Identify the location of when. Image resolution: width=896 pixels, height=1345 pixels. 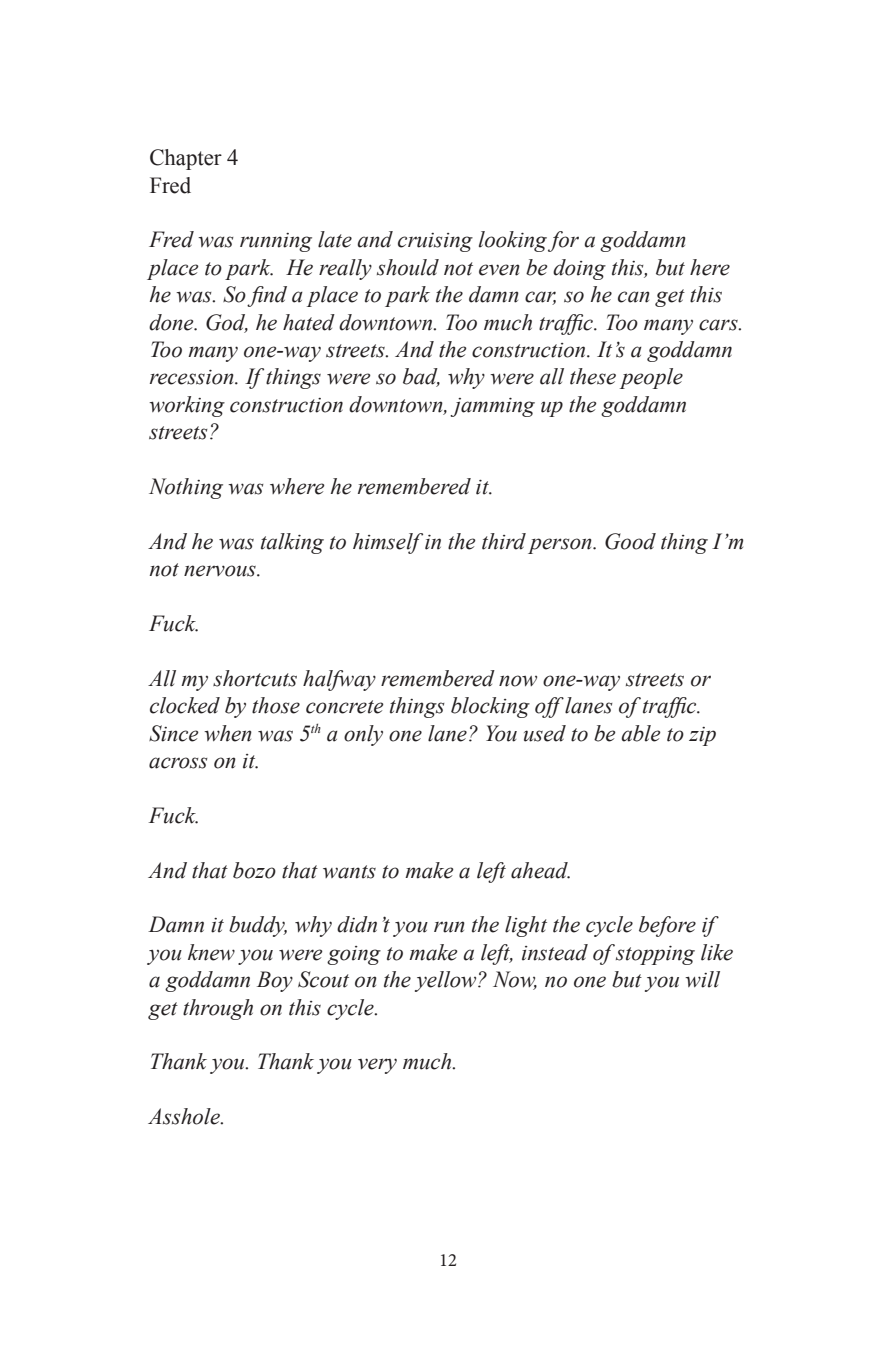
(228, 733).
